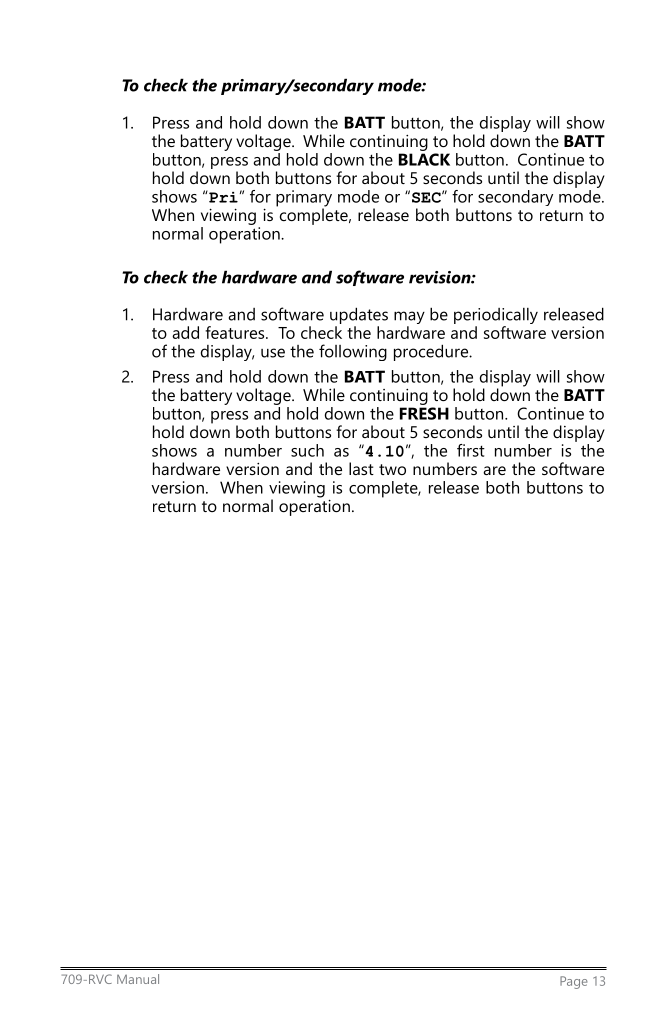  Describe the element at coordinates (471, 450) in the screenshot. I see `first` at that location.
